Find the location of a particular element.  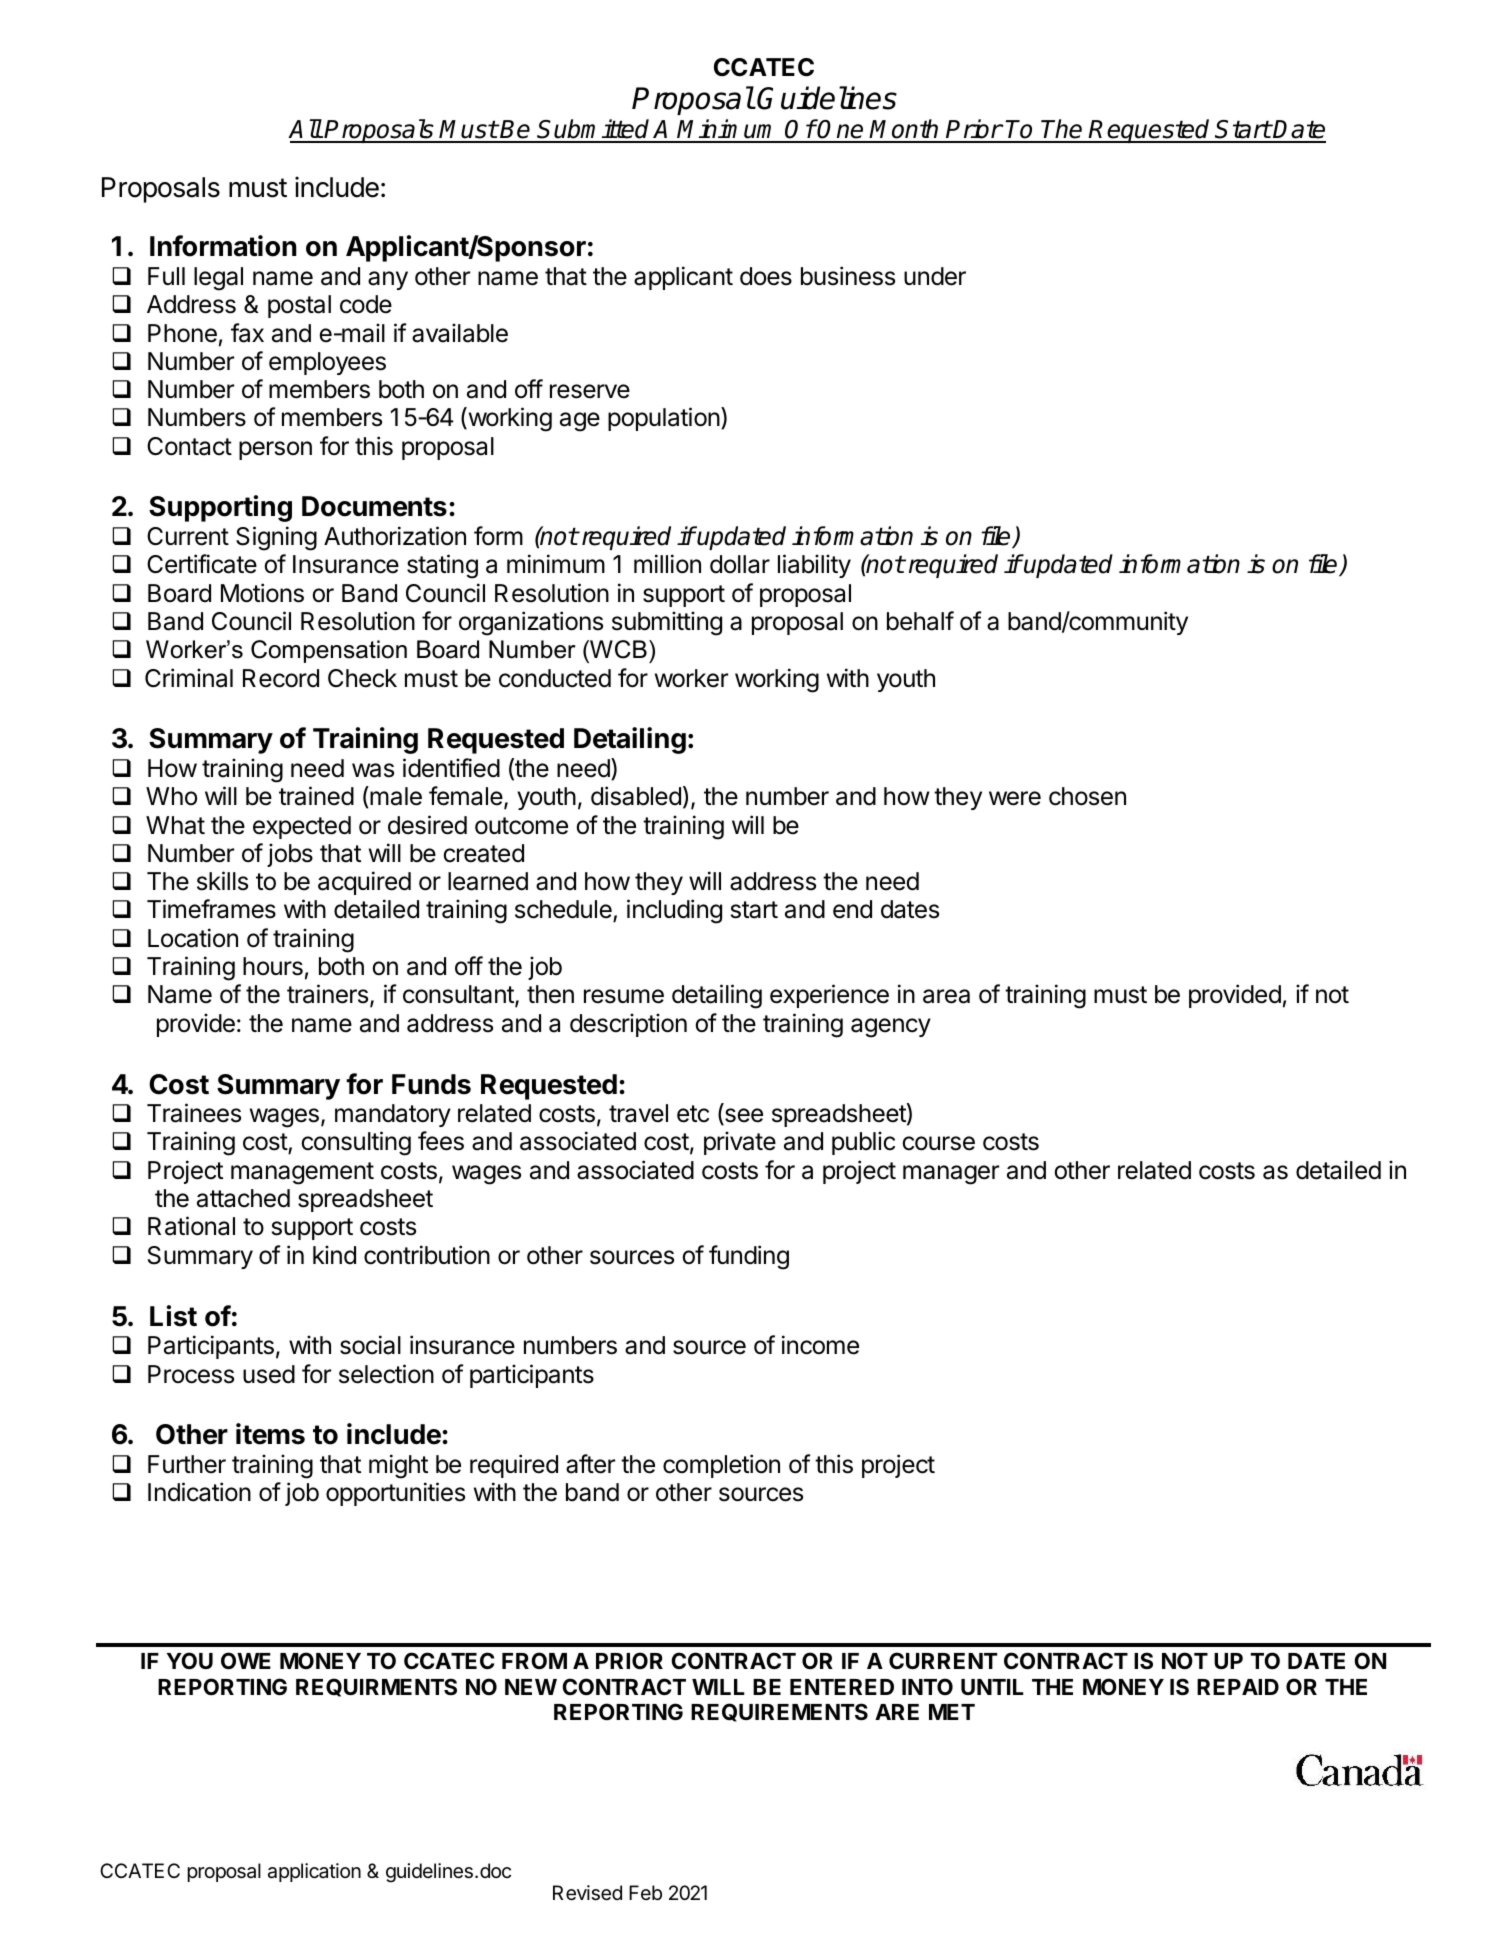

under is located at coordinates (935, 276).
